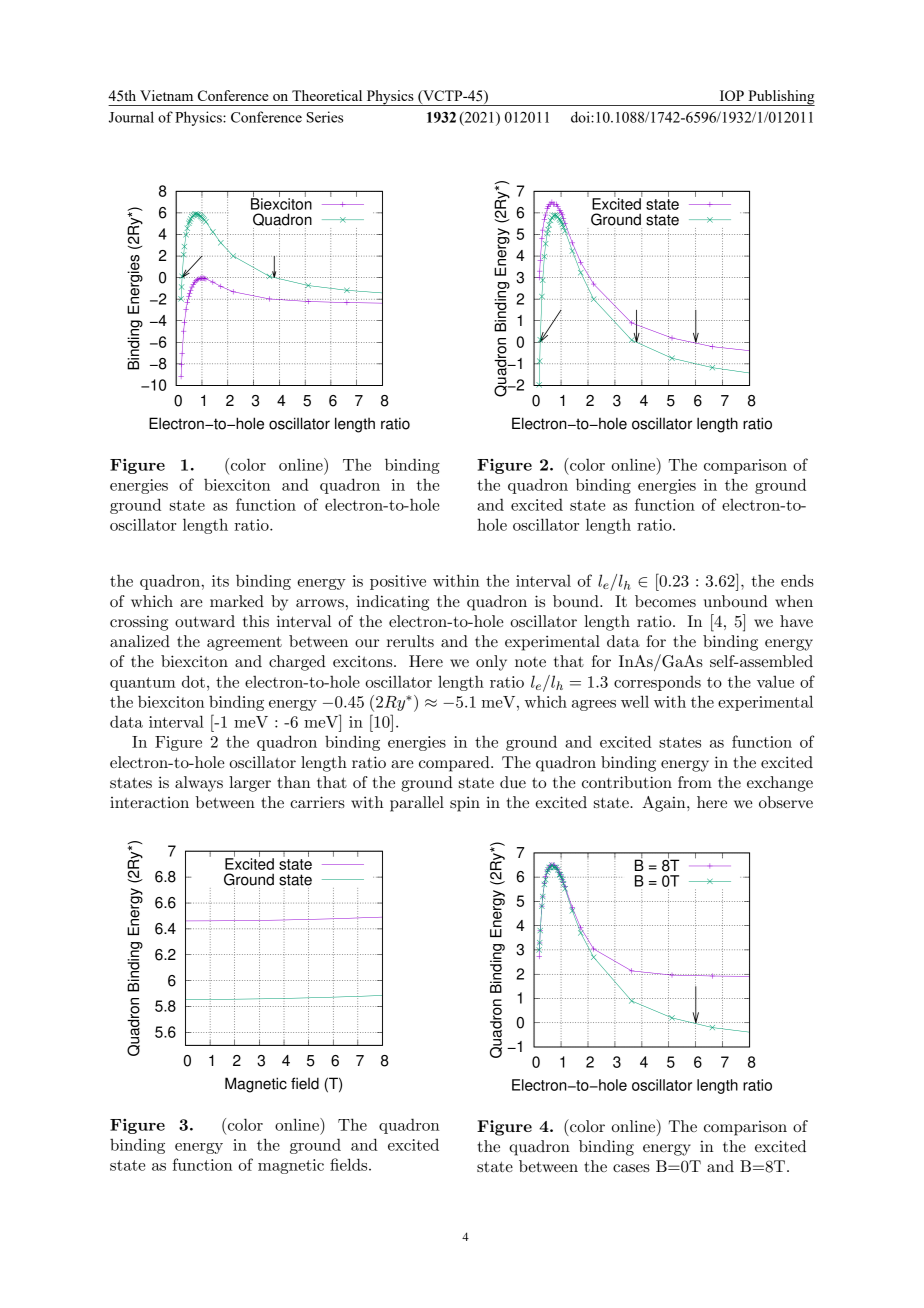  What do you see at coordinates (149, 802) in the screenshot?
I see `interaction` at bounding box center [149, 802].
